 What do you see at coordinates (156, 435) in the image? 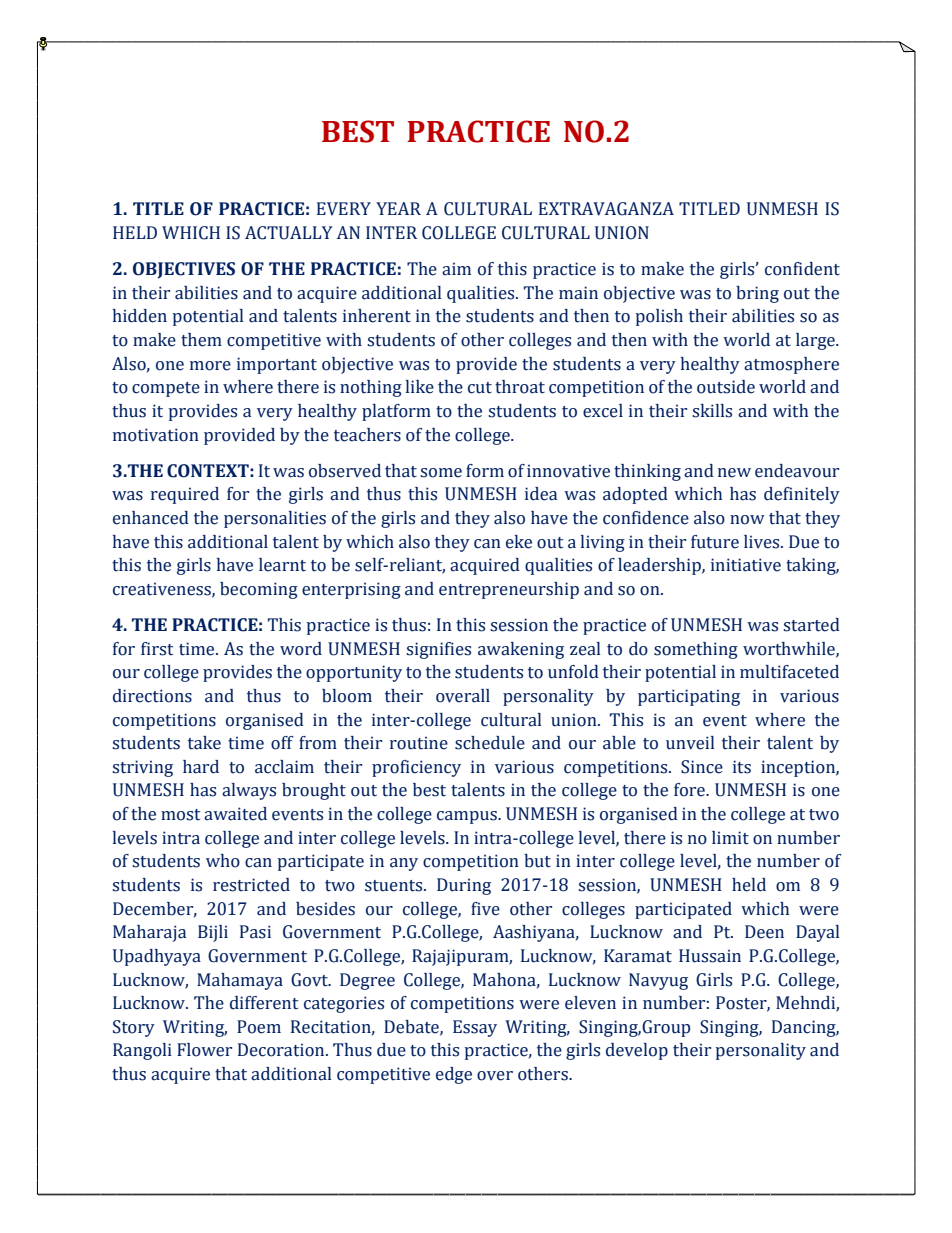
I see `motivation` at bounding box center [156, 435].
